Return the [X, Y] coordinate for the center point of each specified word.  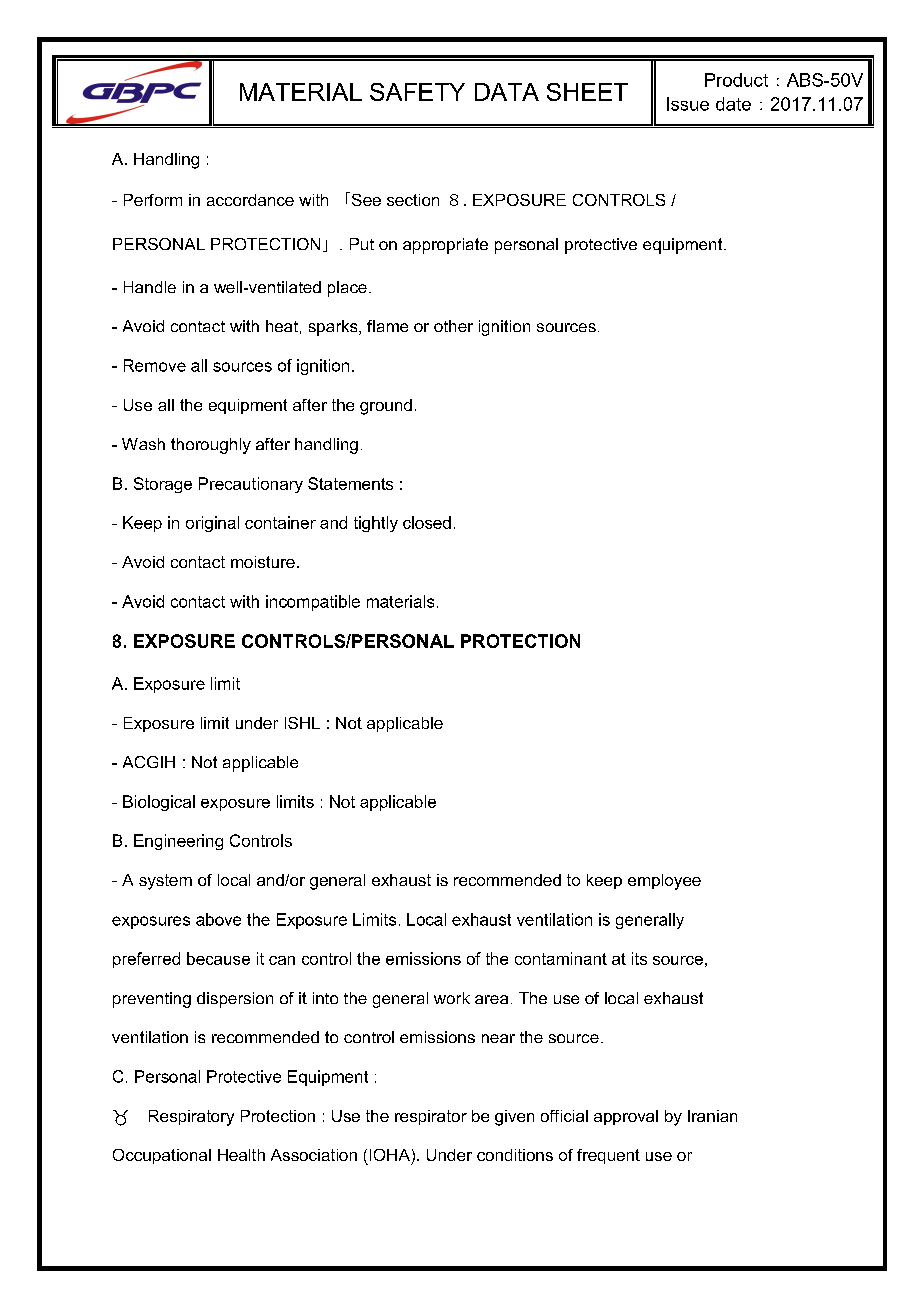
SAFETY [417, 92]
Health [241, 1155]
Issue [688, 104]
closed [427, 522]
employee [664, 882]
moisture [263, 562]
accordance [250, 200]
